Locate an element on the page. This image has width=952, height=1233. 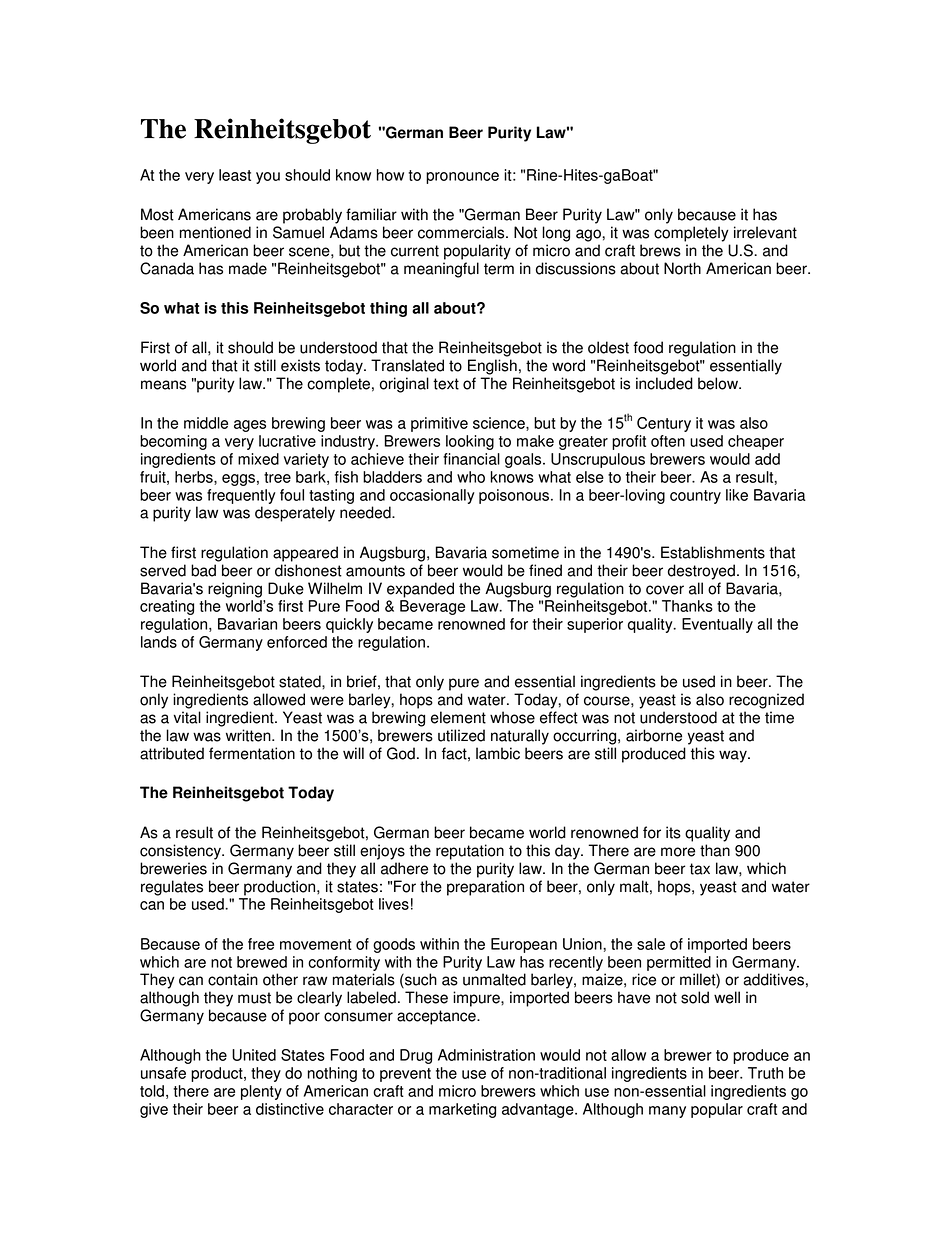
pronounce is located at coordinates (462, 178).
